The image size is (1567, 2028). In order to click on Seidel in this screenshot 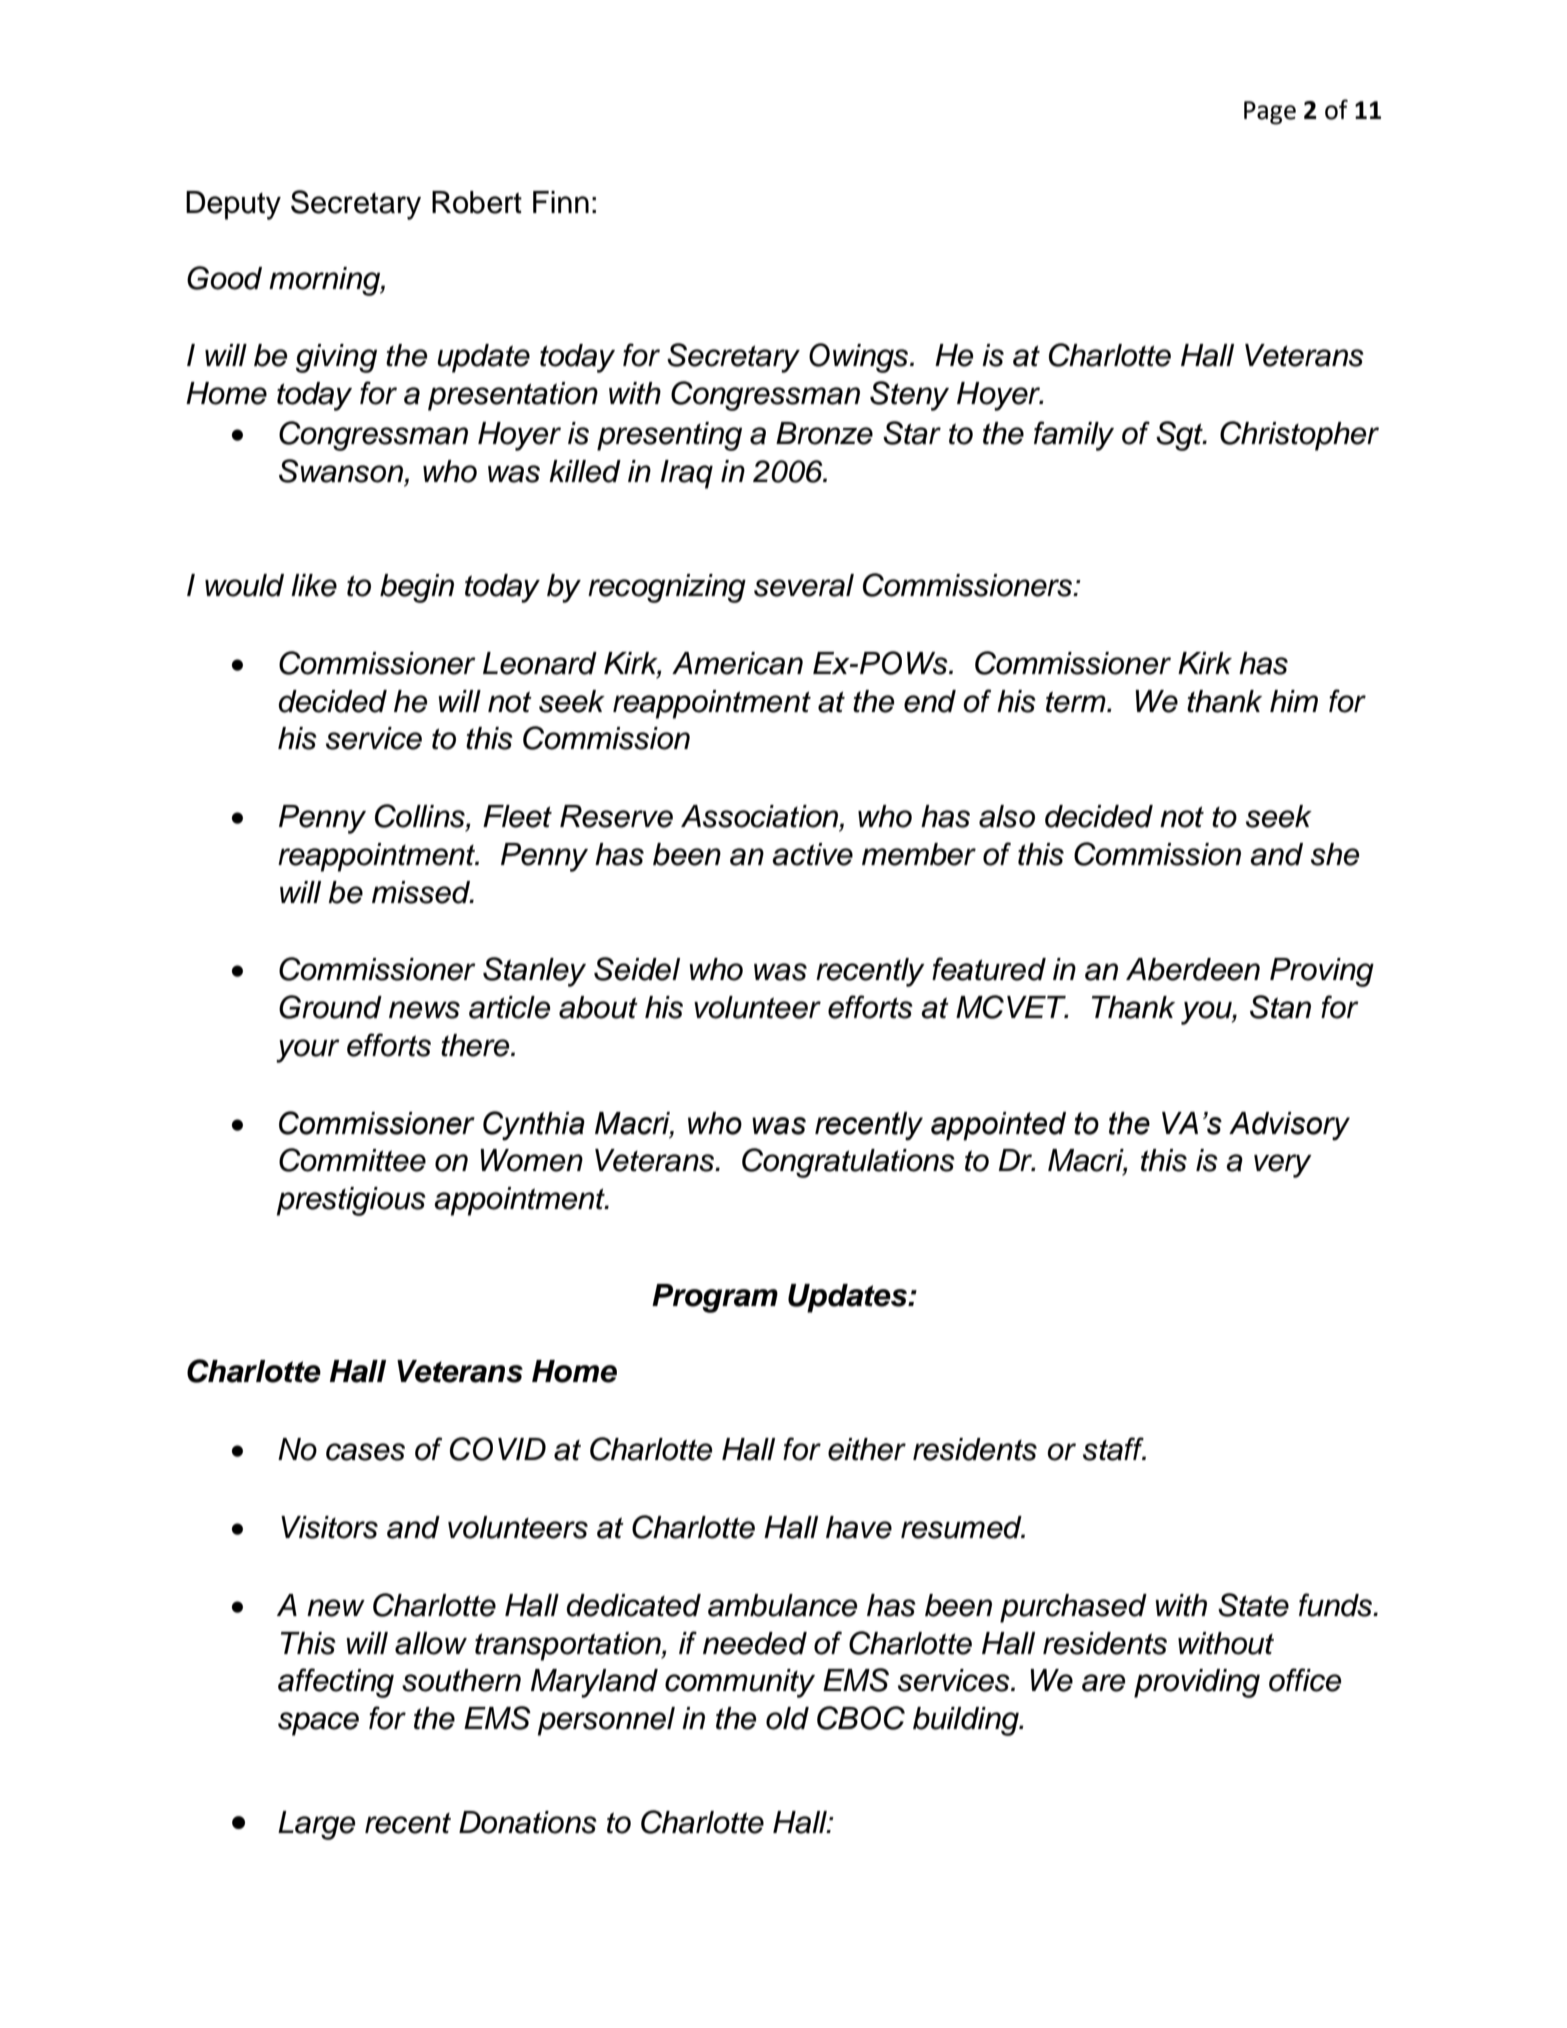, I will do `click(637, 969)`.
